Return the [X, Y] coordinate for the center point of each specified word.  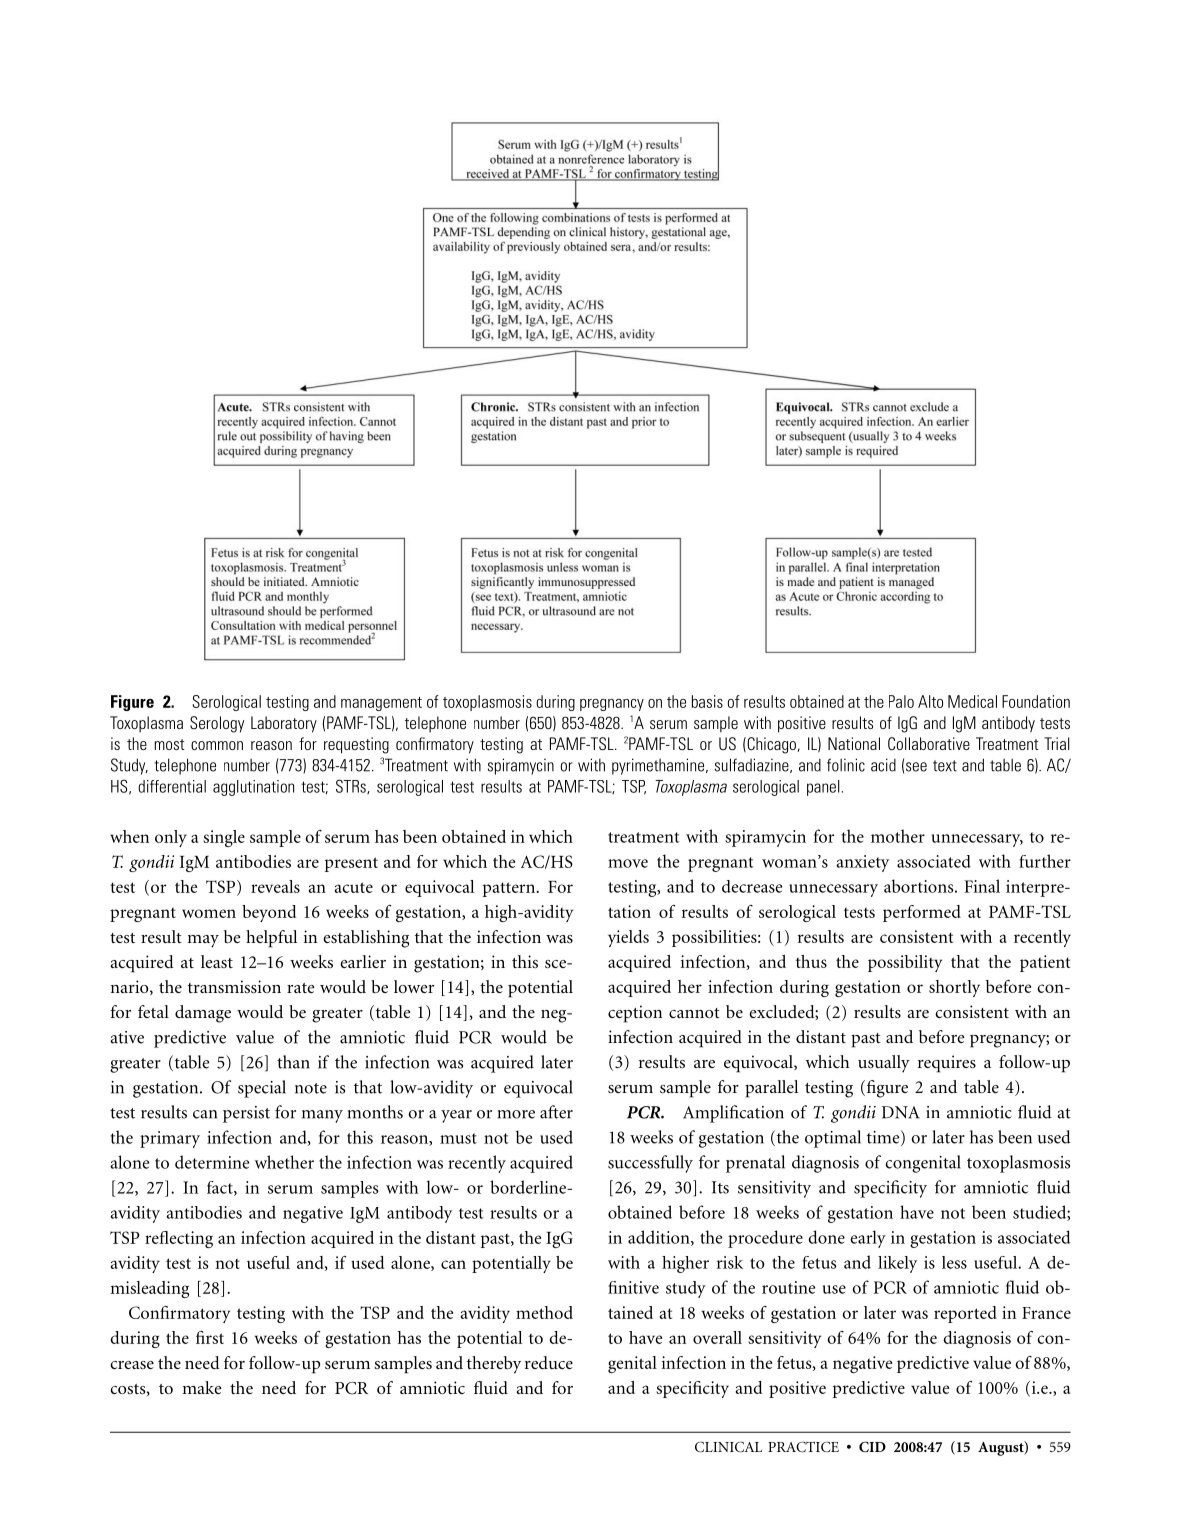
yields [628, 938]
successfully [650, 1164]
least [217, 961]
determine [212, 1162]
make [202, 1387]
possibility [905, 963]
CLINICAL [728, 1447]
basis [707, 701]
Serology [217, 724]
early [868, 1239]
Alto [930, 701]
